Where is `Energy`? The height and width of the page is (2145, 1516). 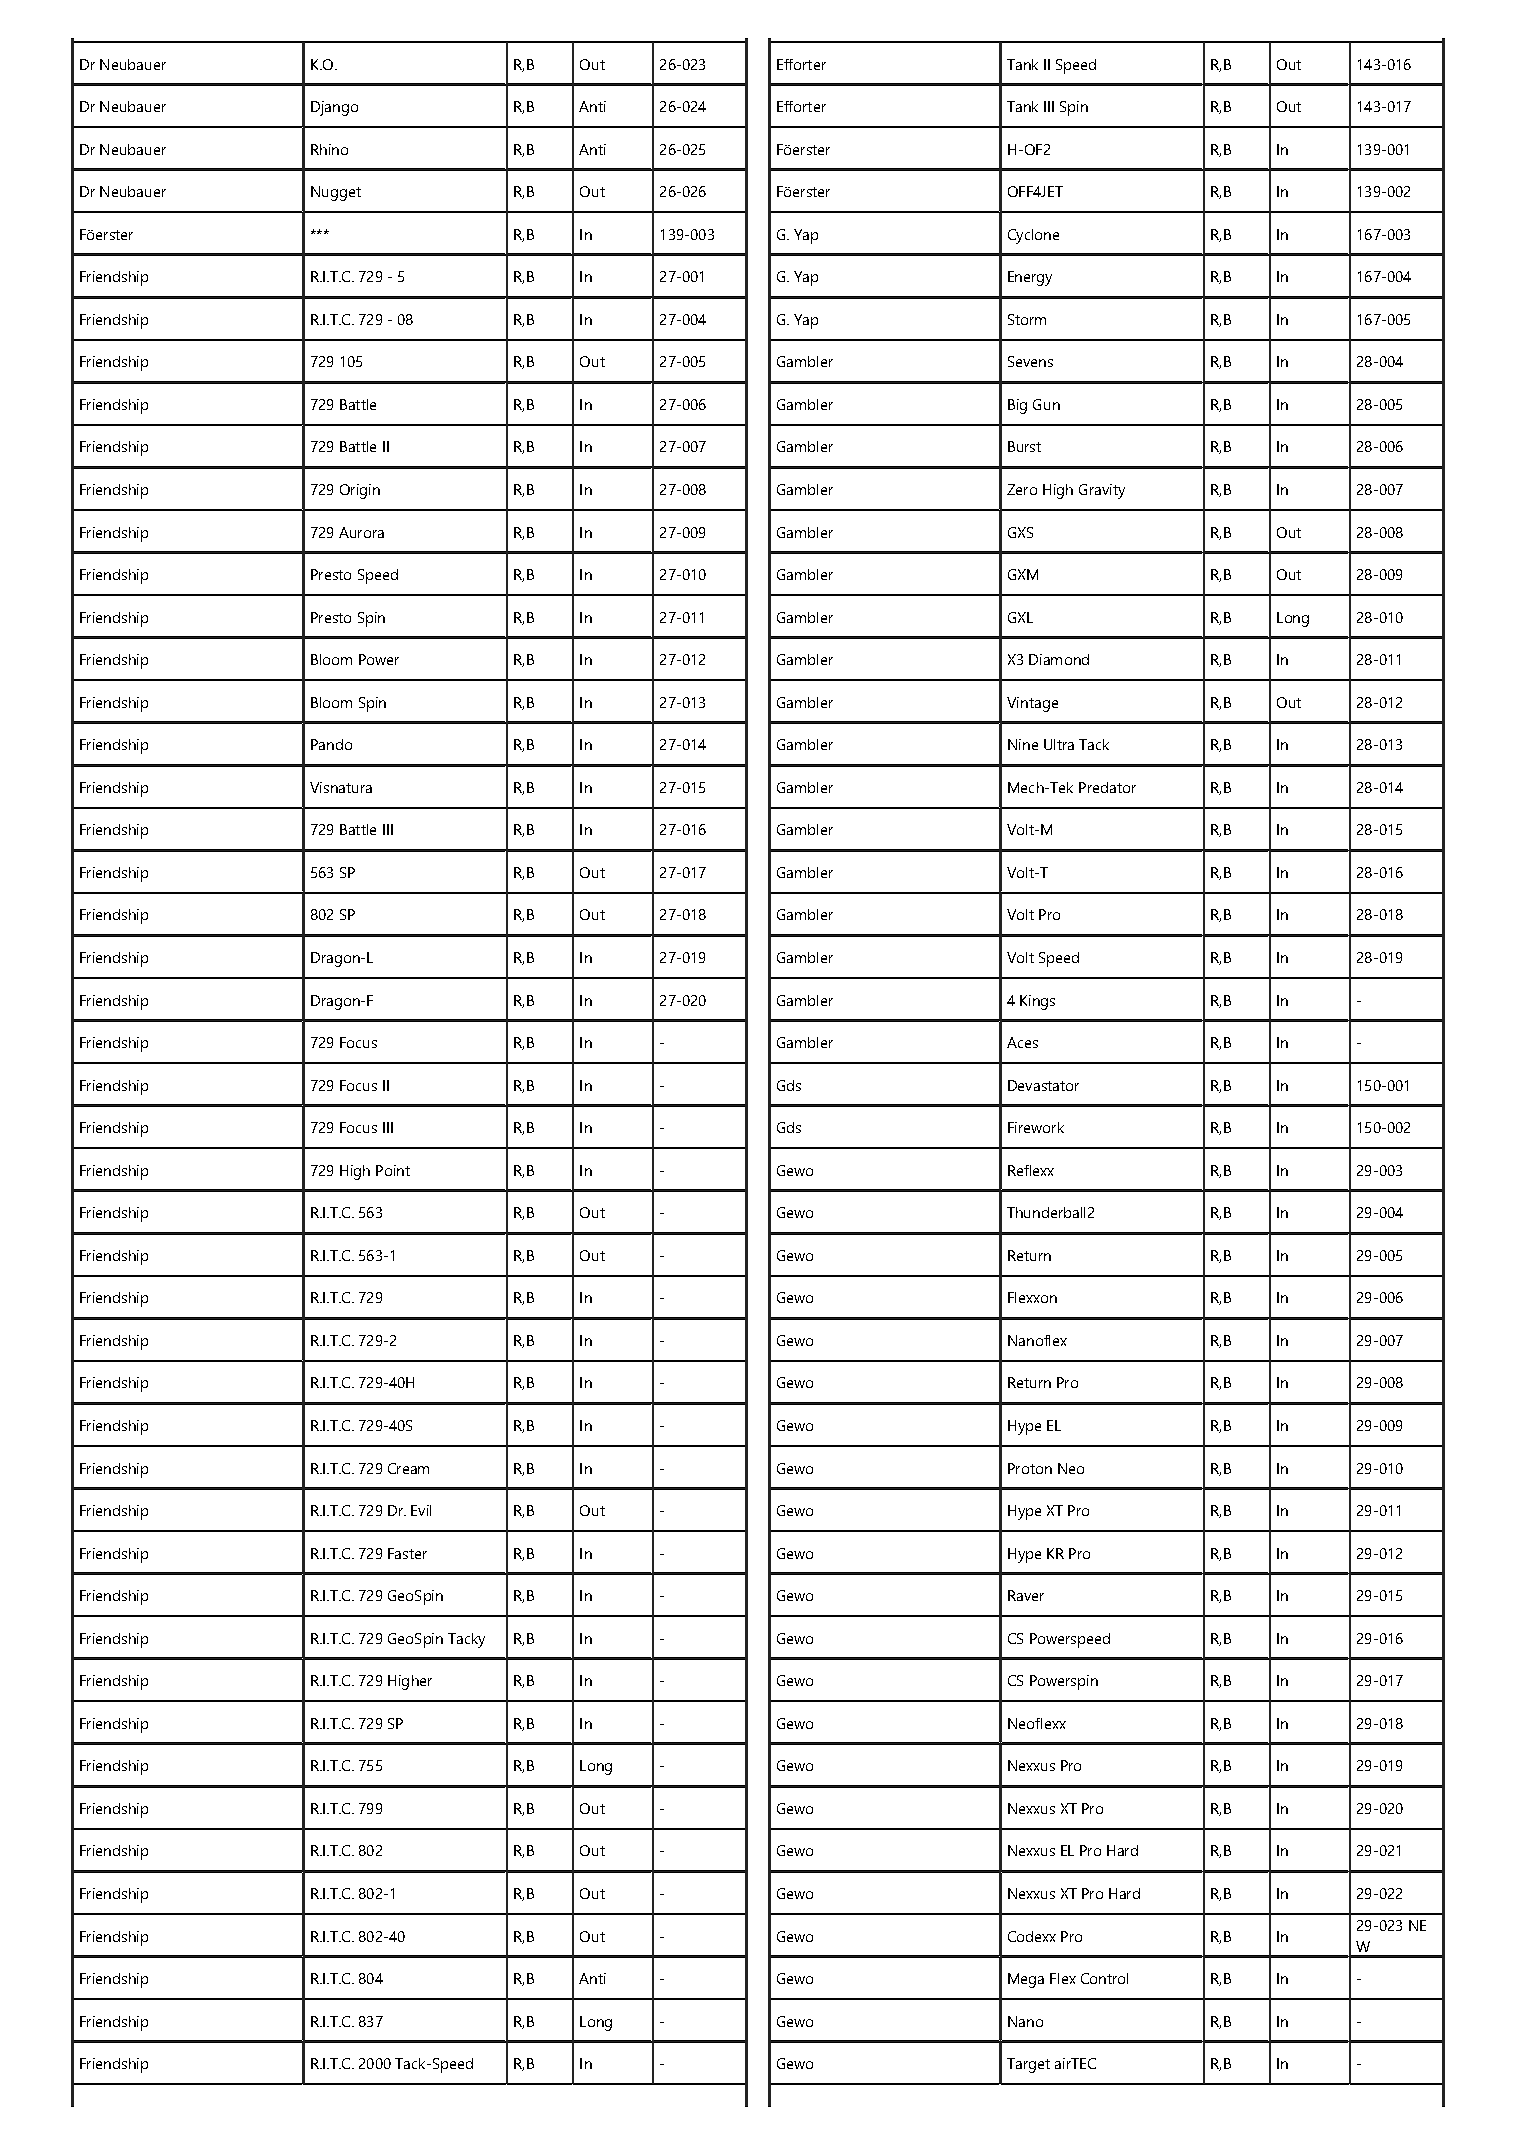 Energy is located at coordinates (1030, 278).
